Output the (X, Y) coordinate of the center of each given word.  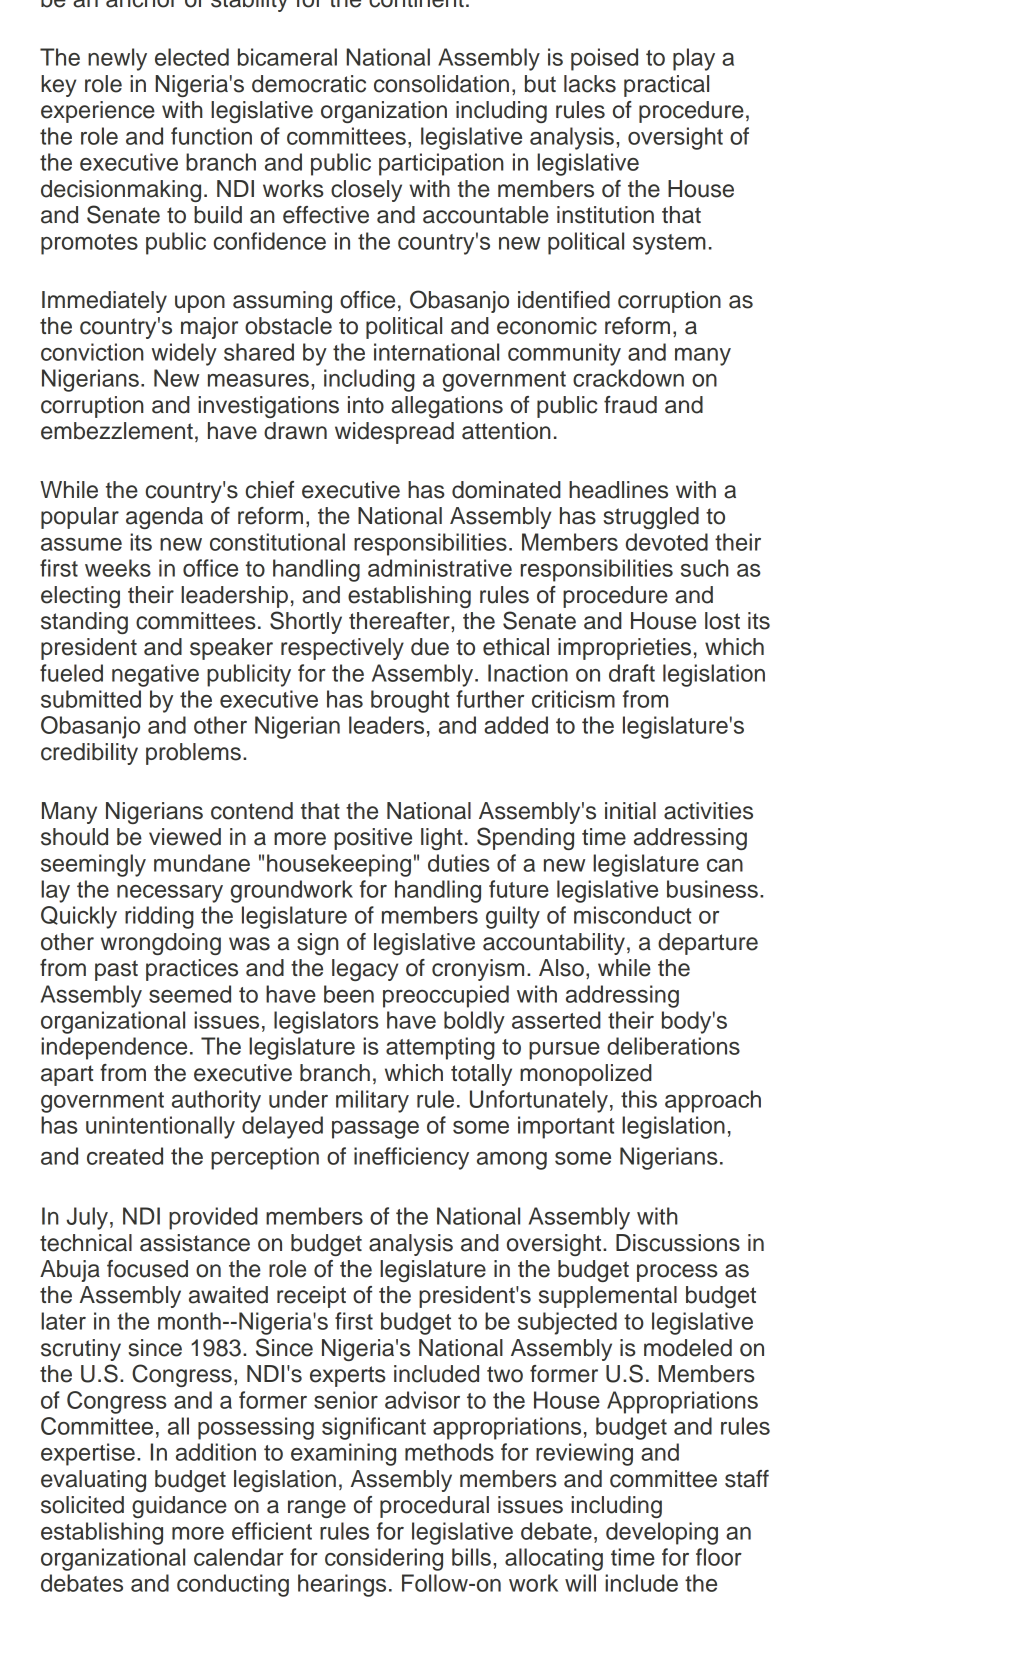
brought (410, 701)
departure (708, 944)
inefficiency (411, 1158)
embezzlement (117, 431)
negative (155, 675)
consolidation (441, 84)
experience (98, 112)
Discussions (678, 1243)
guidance (179, 1507)
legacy (365, 970)
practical (666, 86)
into (366, 405)
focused (147, 1269)
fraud (630, 405)
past (116, 970)
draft (632, 673)
